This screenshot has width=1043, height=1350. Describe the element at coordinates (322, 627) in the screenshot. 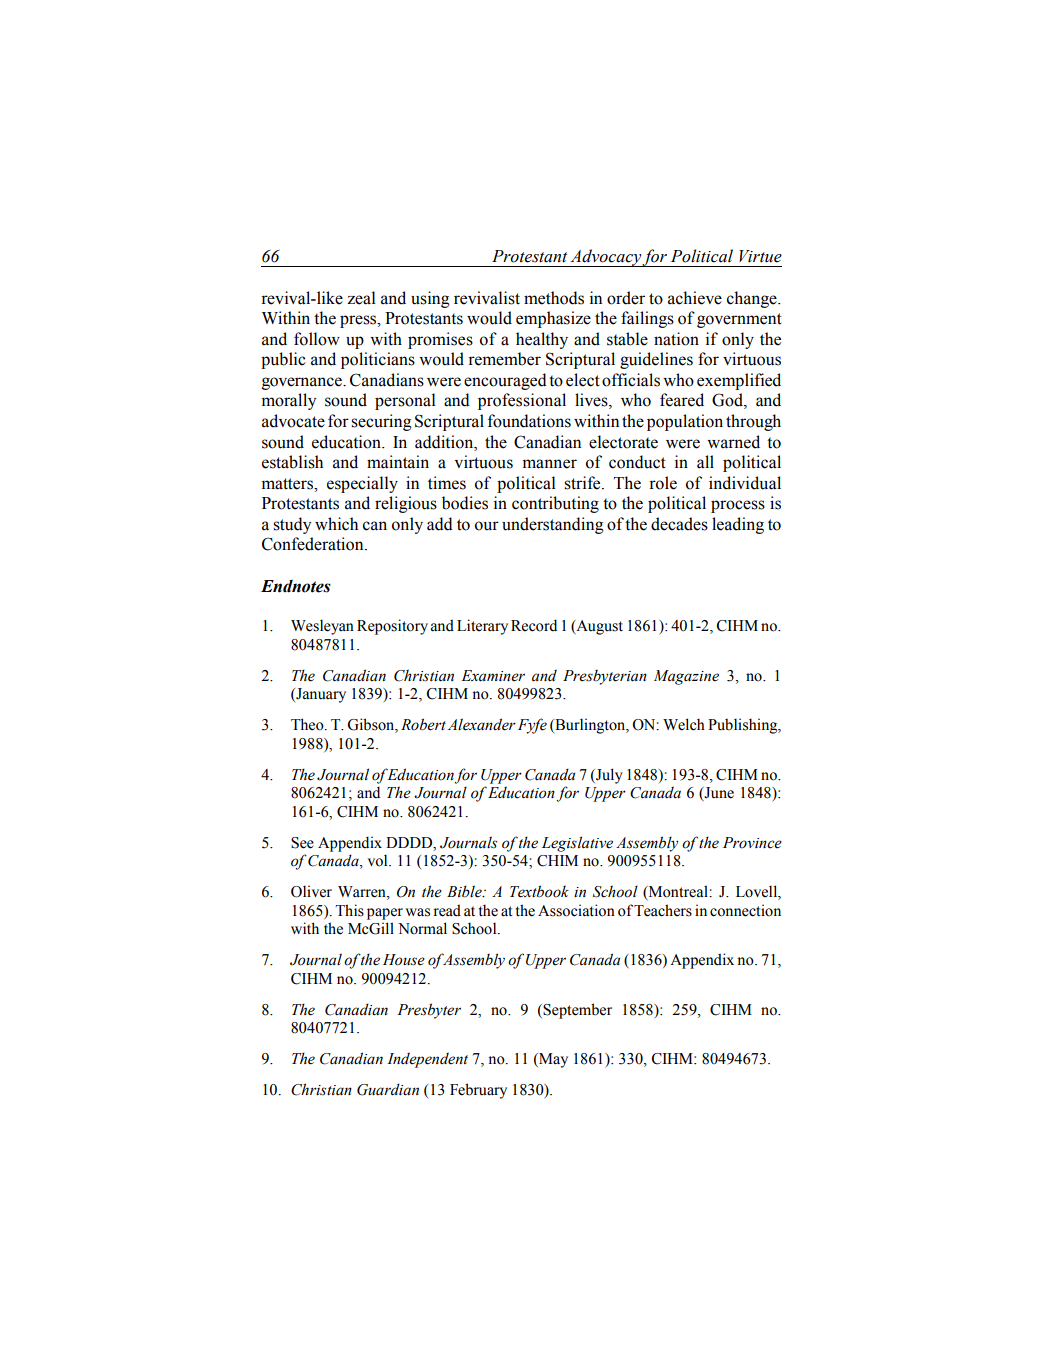

I see `Wesleyan` at that location.
